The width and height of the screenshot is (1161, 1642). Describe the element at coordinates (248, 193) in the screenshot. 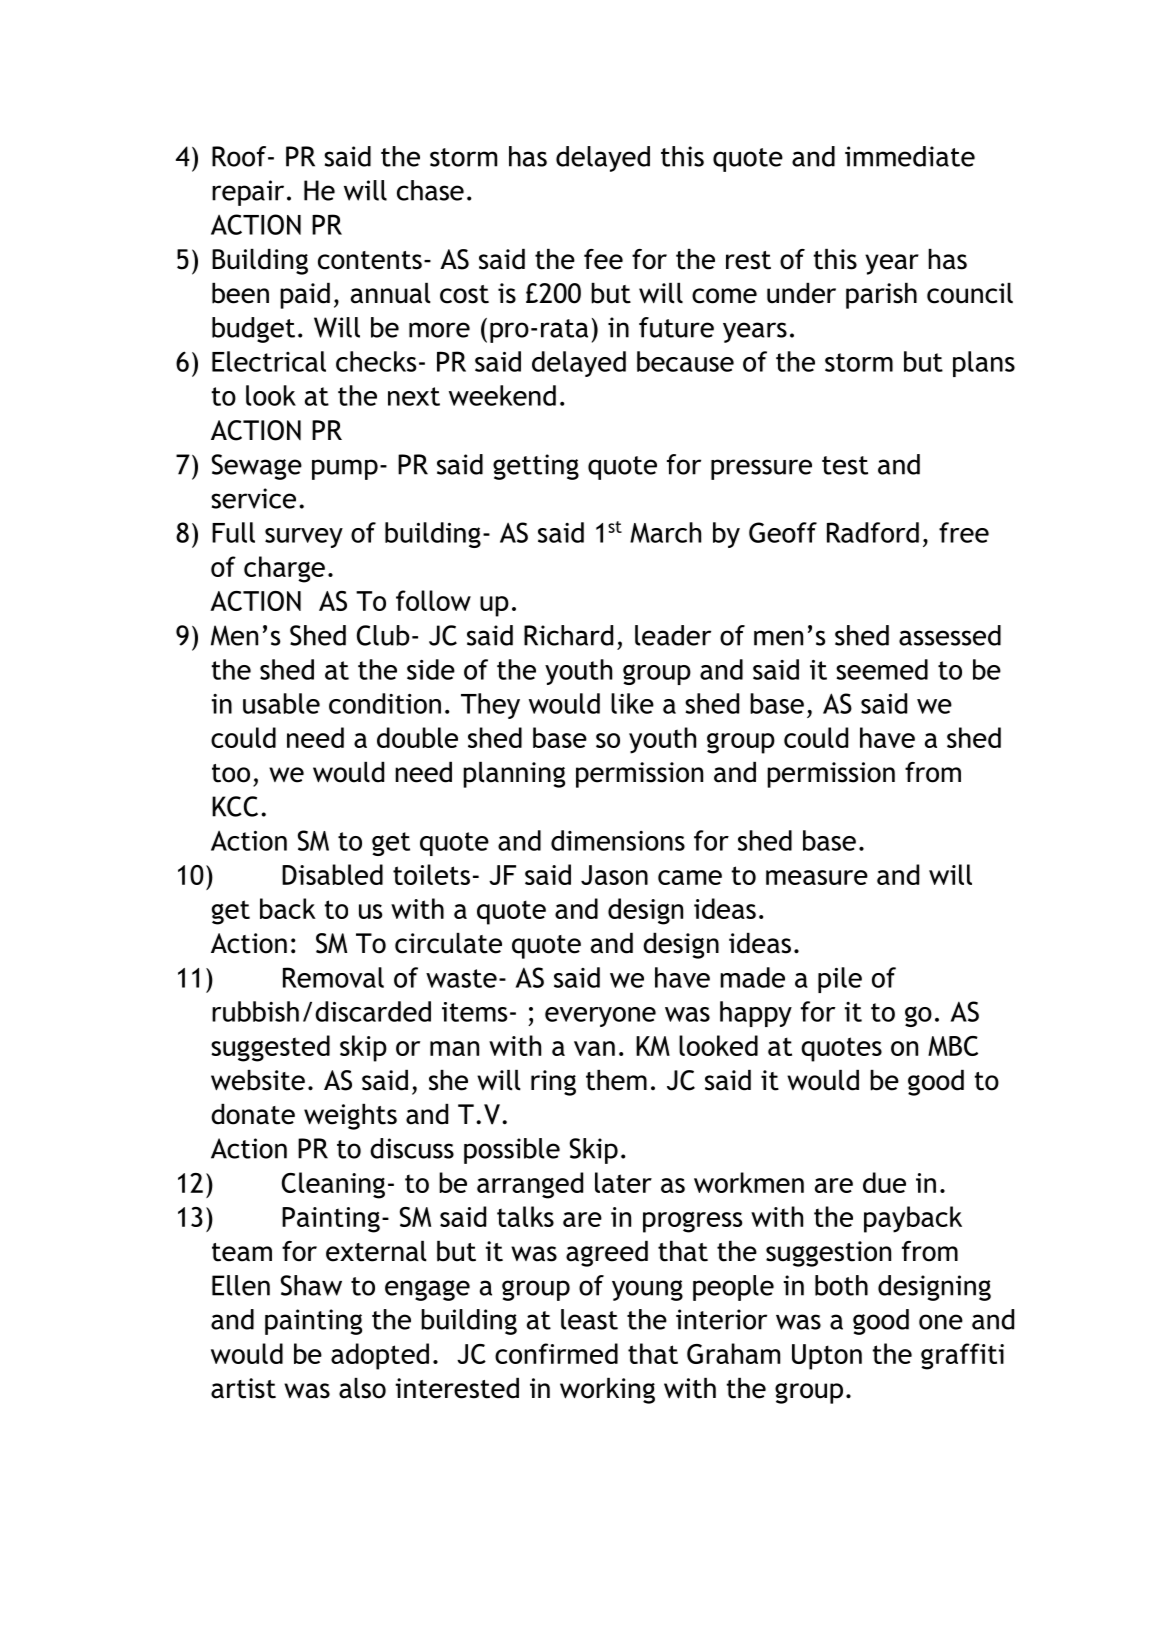

I see `repair` at that location.
